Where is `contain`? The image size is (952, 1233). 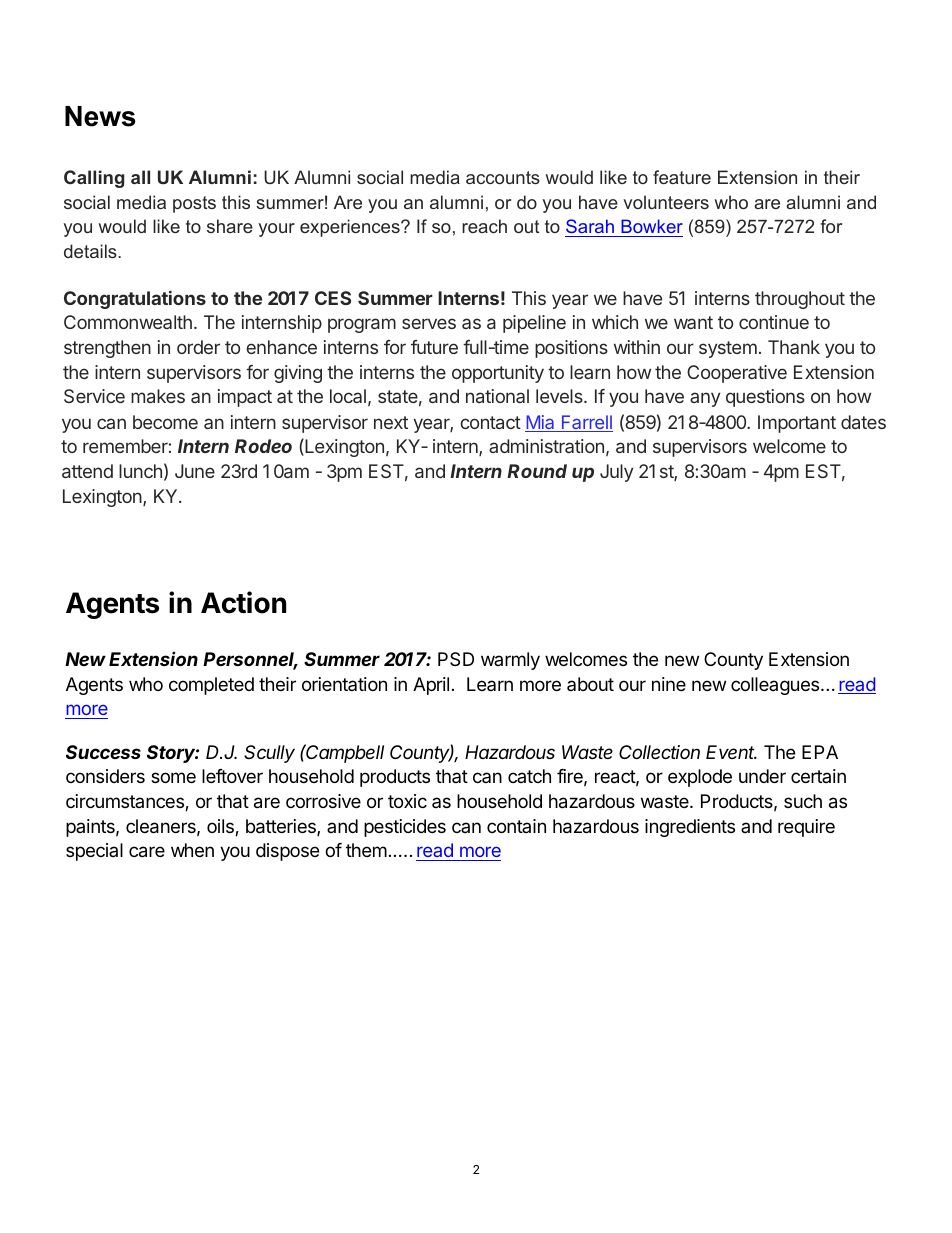
contain is located at coordinates (516, 826).
